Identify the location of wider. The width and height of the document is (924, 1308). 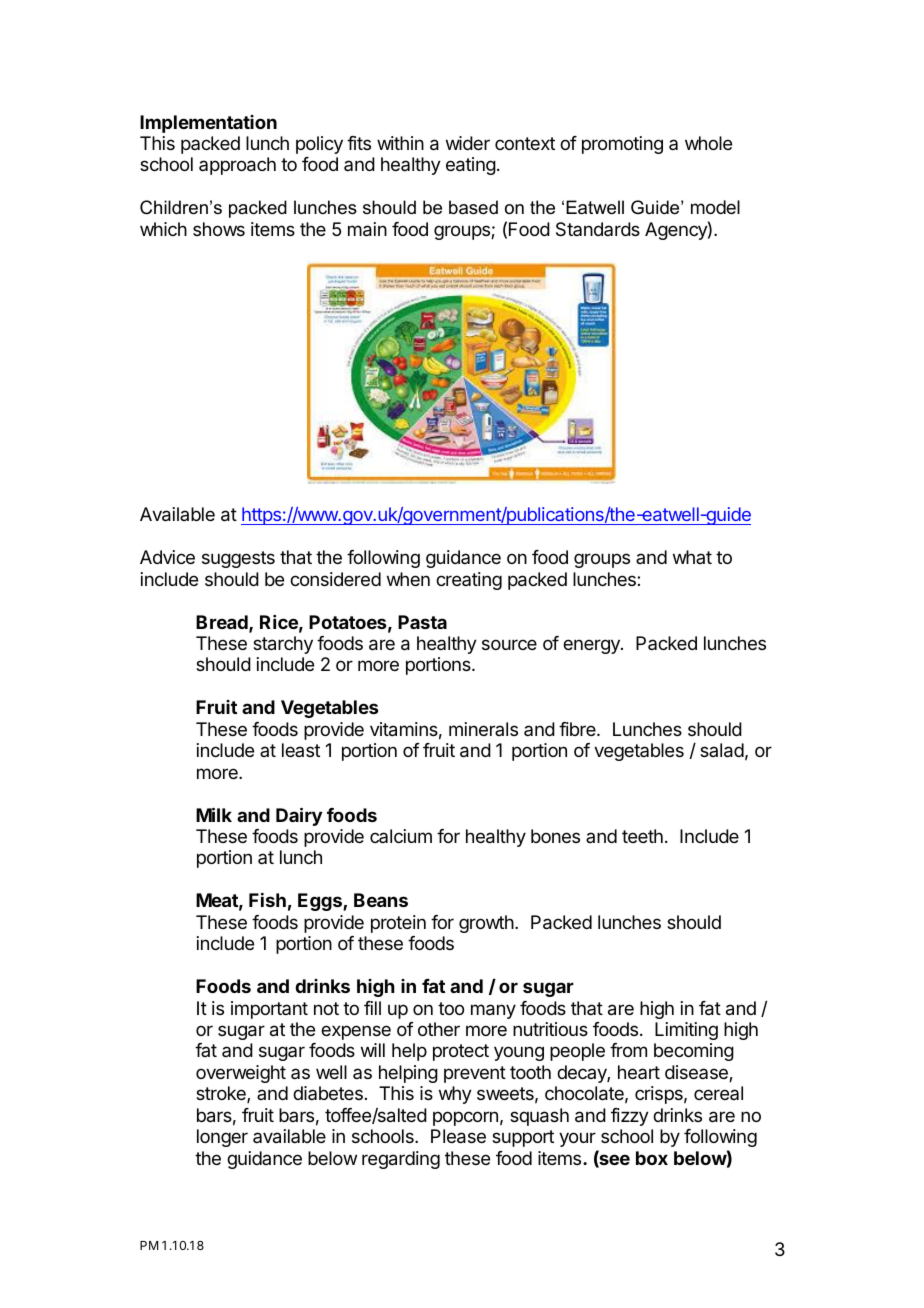
(468, 143).
